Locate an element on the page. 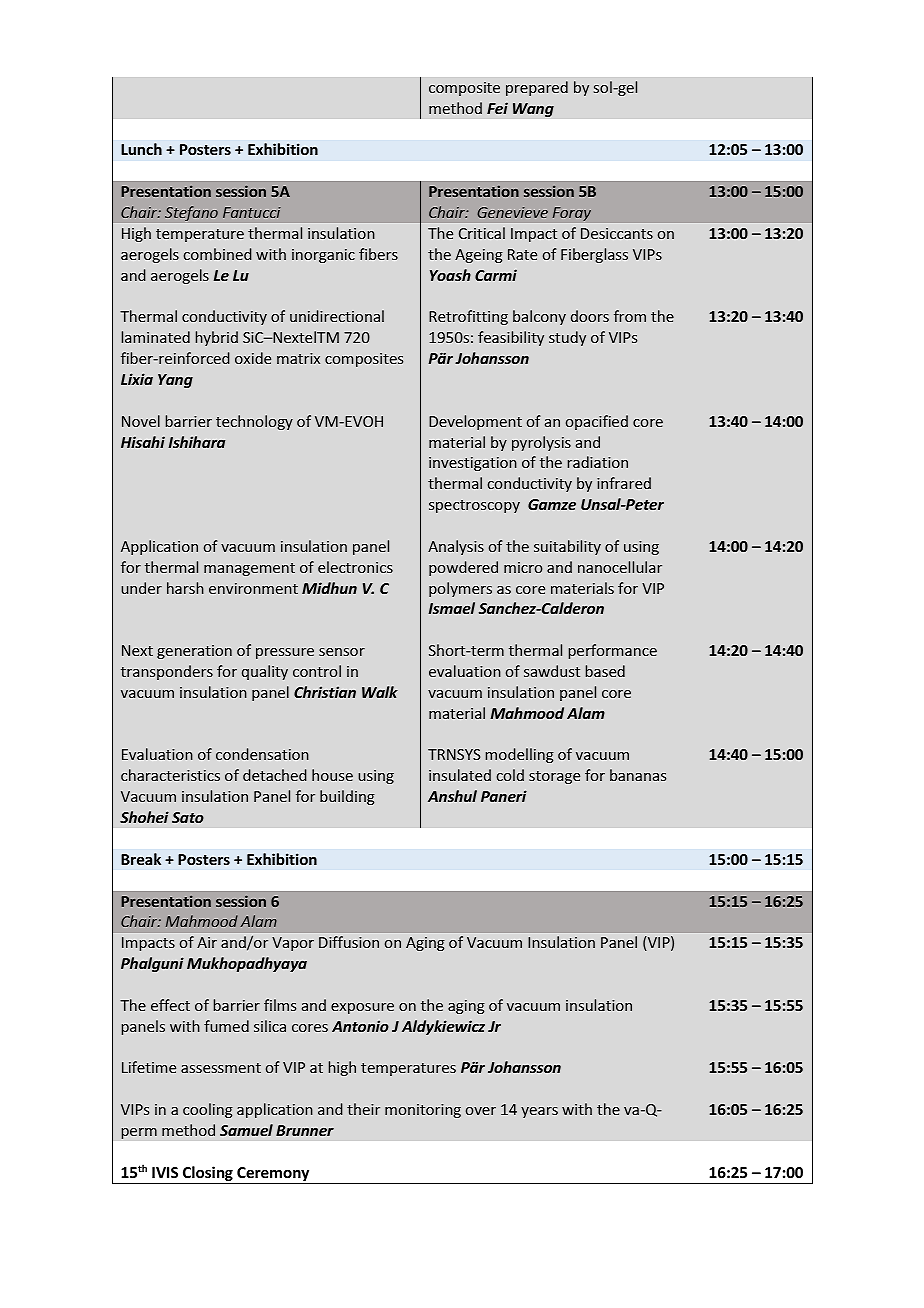 Image resolution: width=924 pixels, height=1308 pixels. their is located at coordinates (363, 1109).
